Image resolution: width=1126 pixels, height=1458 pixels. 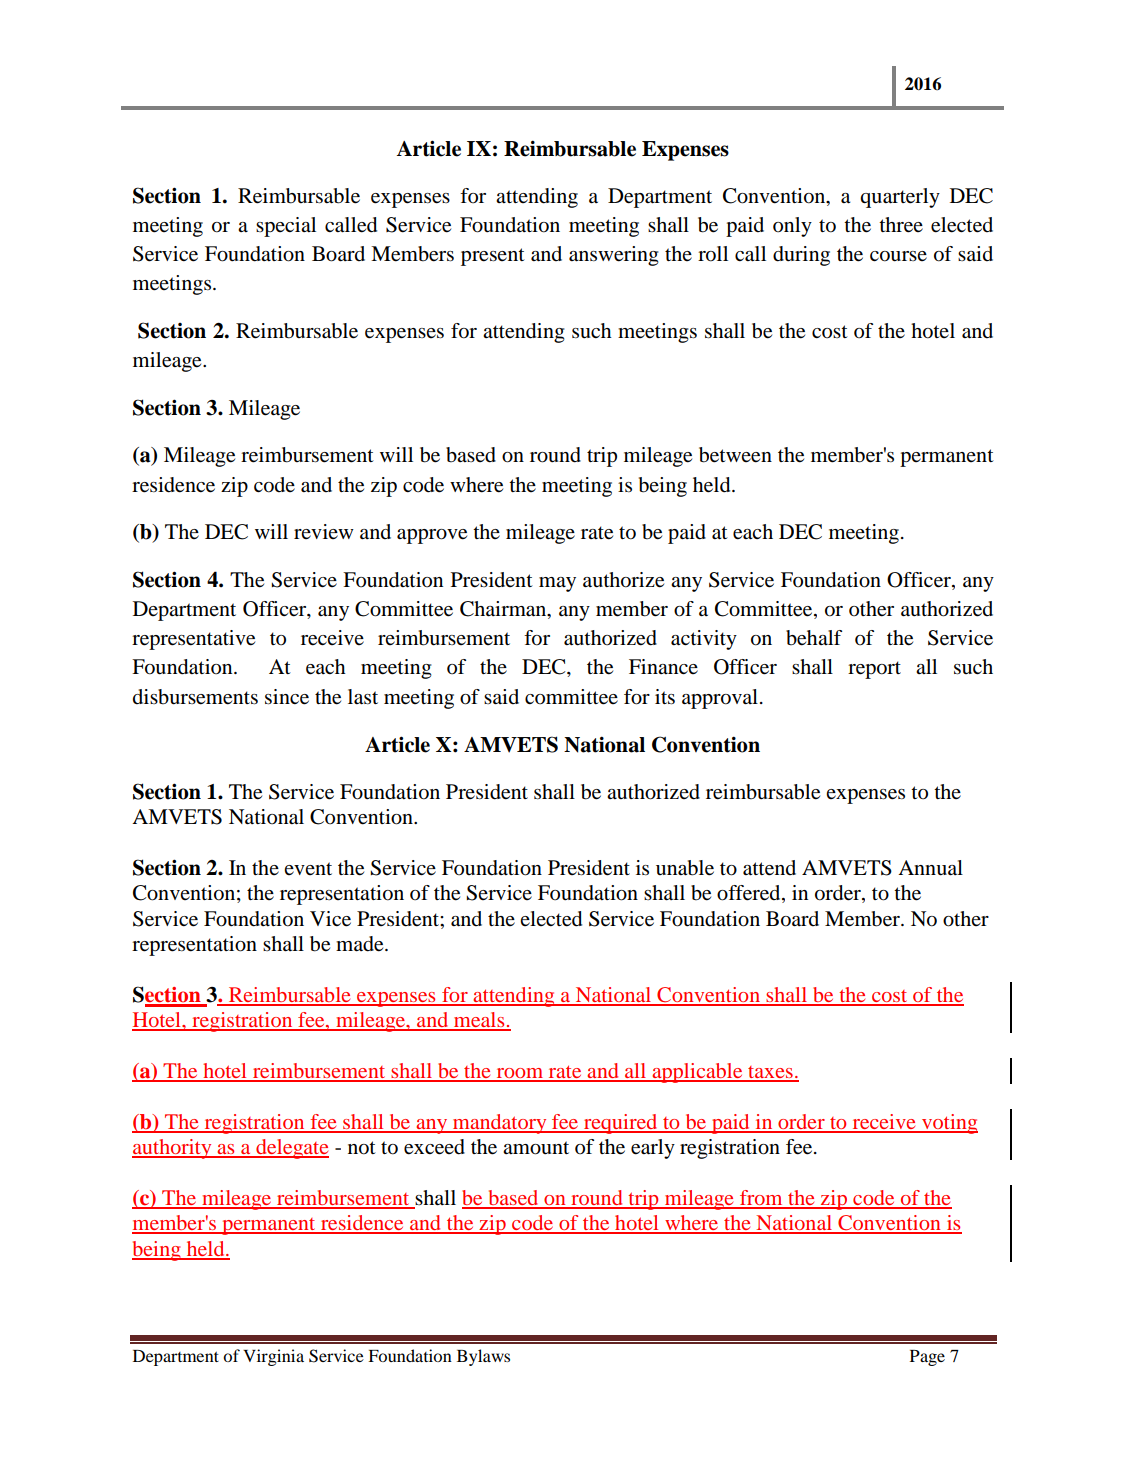 I want to click on Virginia, so click(x=273, y=1357).
